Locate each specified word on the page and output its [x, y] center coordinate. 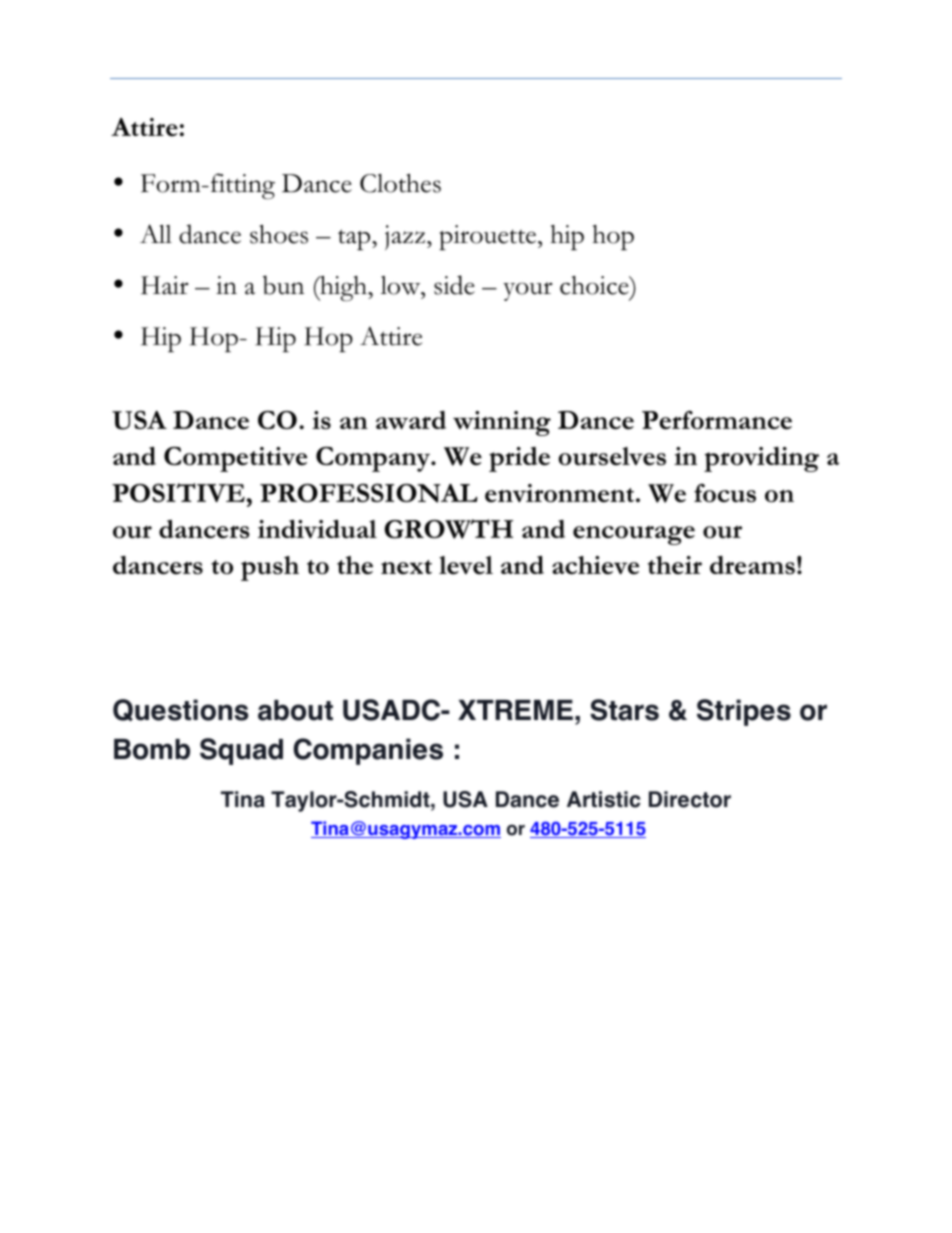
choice [595, 285]
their [675, 565]
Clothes [400, 183]
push [270, 568]
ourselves [612, 456]
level [466, 565]
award [411, 420]
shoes [279, 234]
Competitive [235, 459]
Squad [241, 751]
